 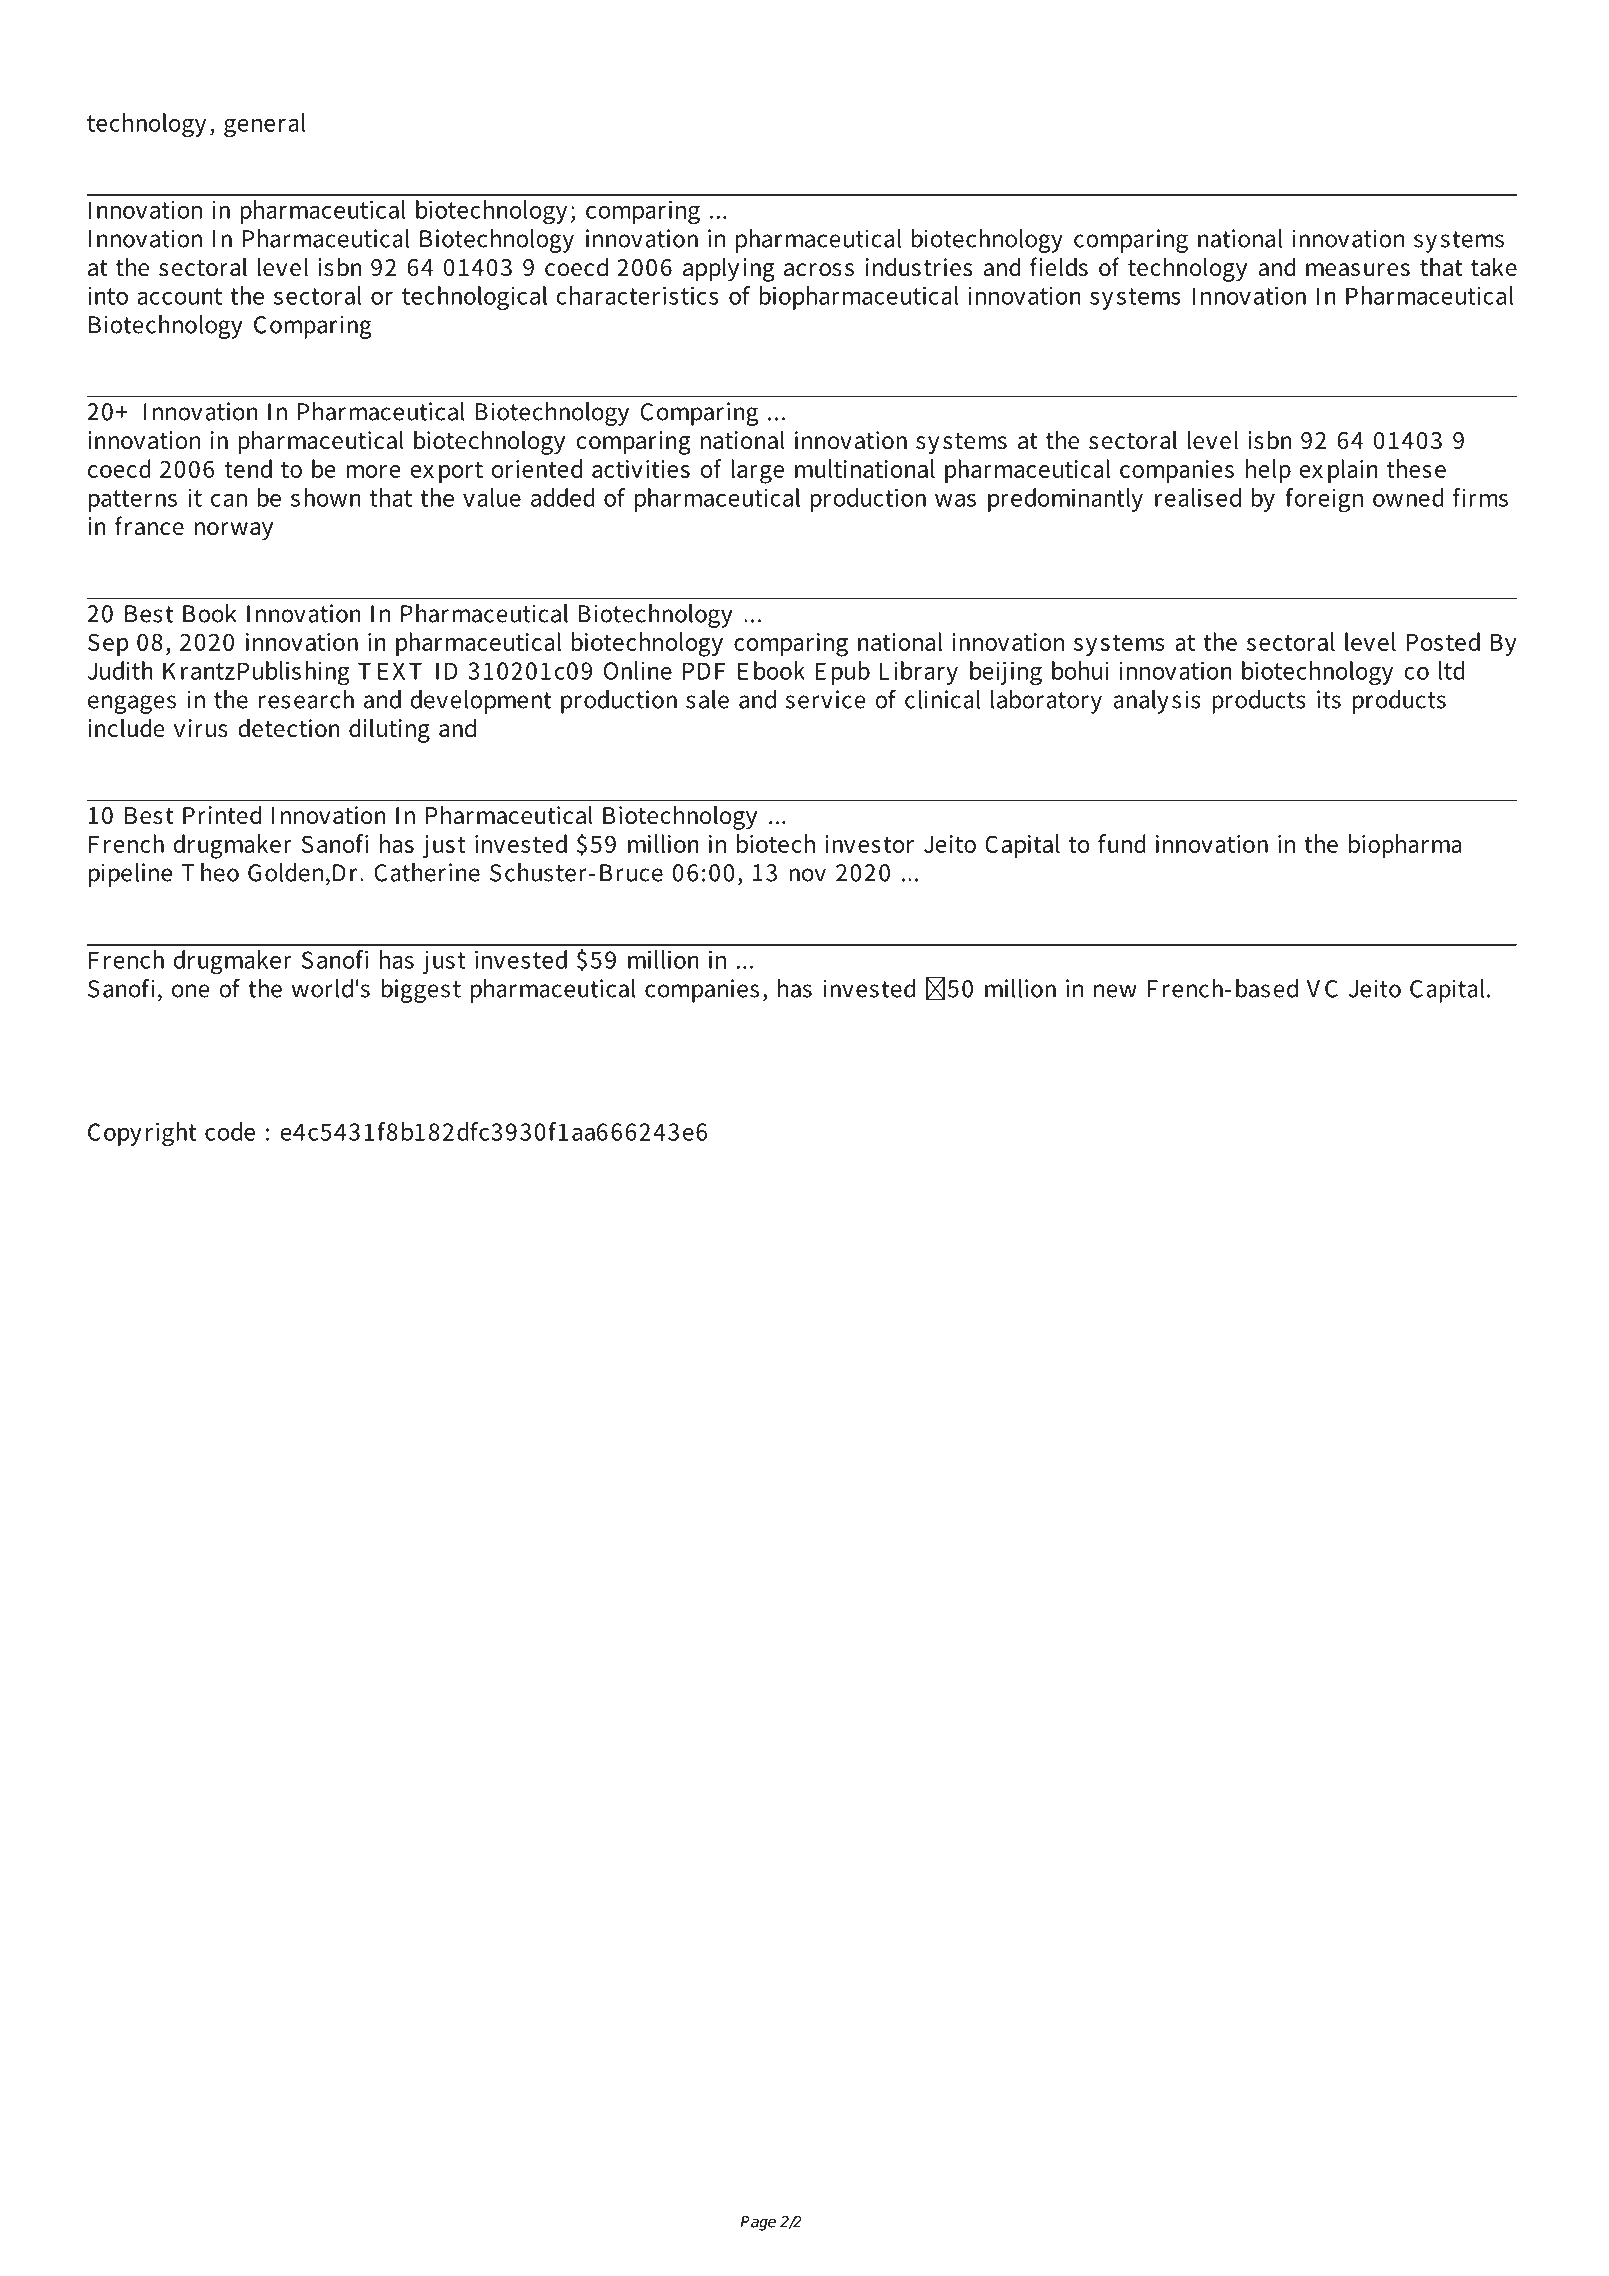 What do you see at coordinates (264, 125) in the screenshot?
I see `general` at bounding box center [264, 125].
